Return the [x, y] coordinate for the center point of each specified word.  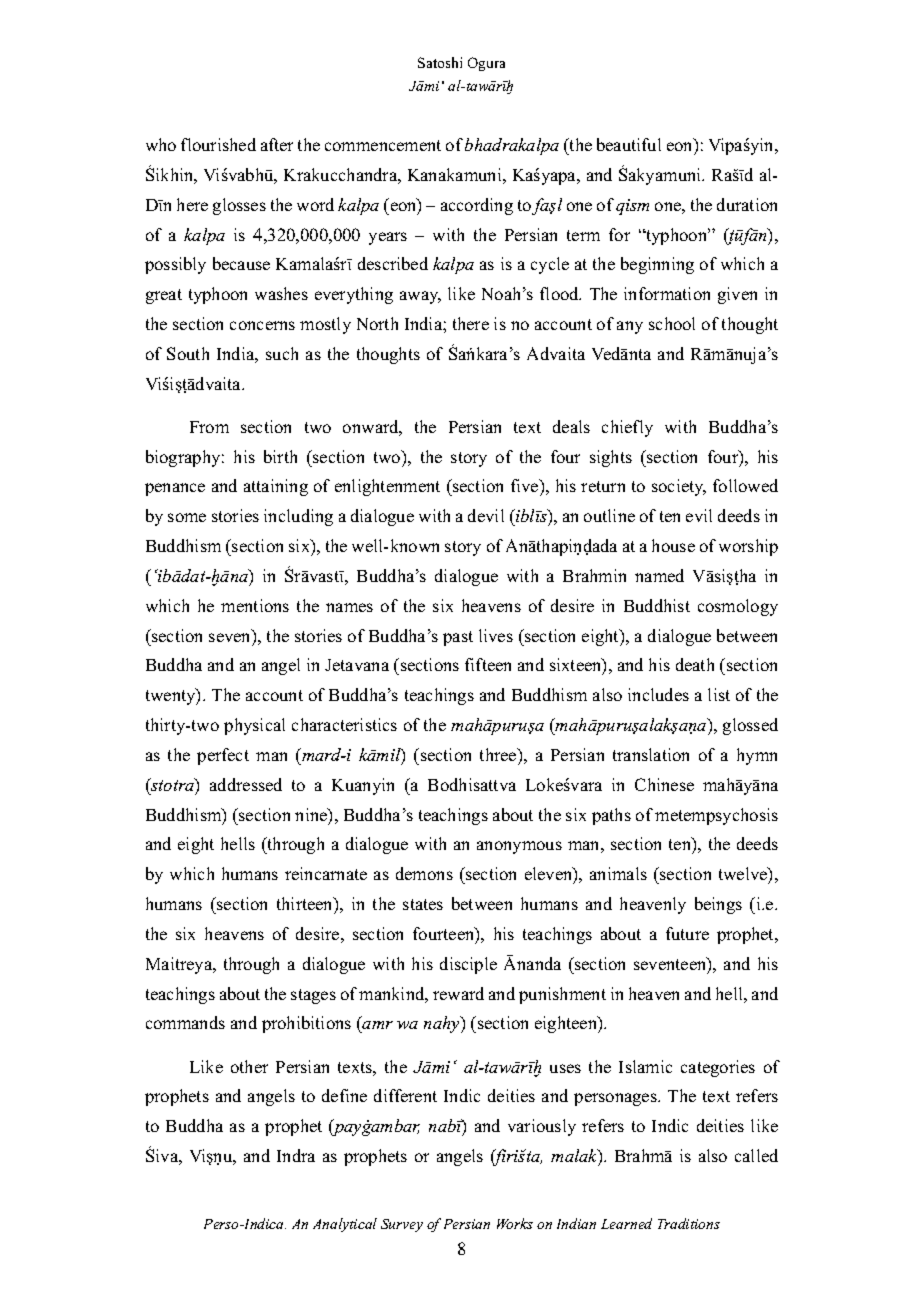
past [458, 638]
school [672, 323]
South [188, 353]
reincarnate [326, 873]
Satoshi [440, 62]
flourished [218, 144]
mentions [255, 605]
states [423, 904]
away [420, 297]
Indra [296, 1155]
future [687, 933]
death [695, 664]
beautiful [629, 144]
